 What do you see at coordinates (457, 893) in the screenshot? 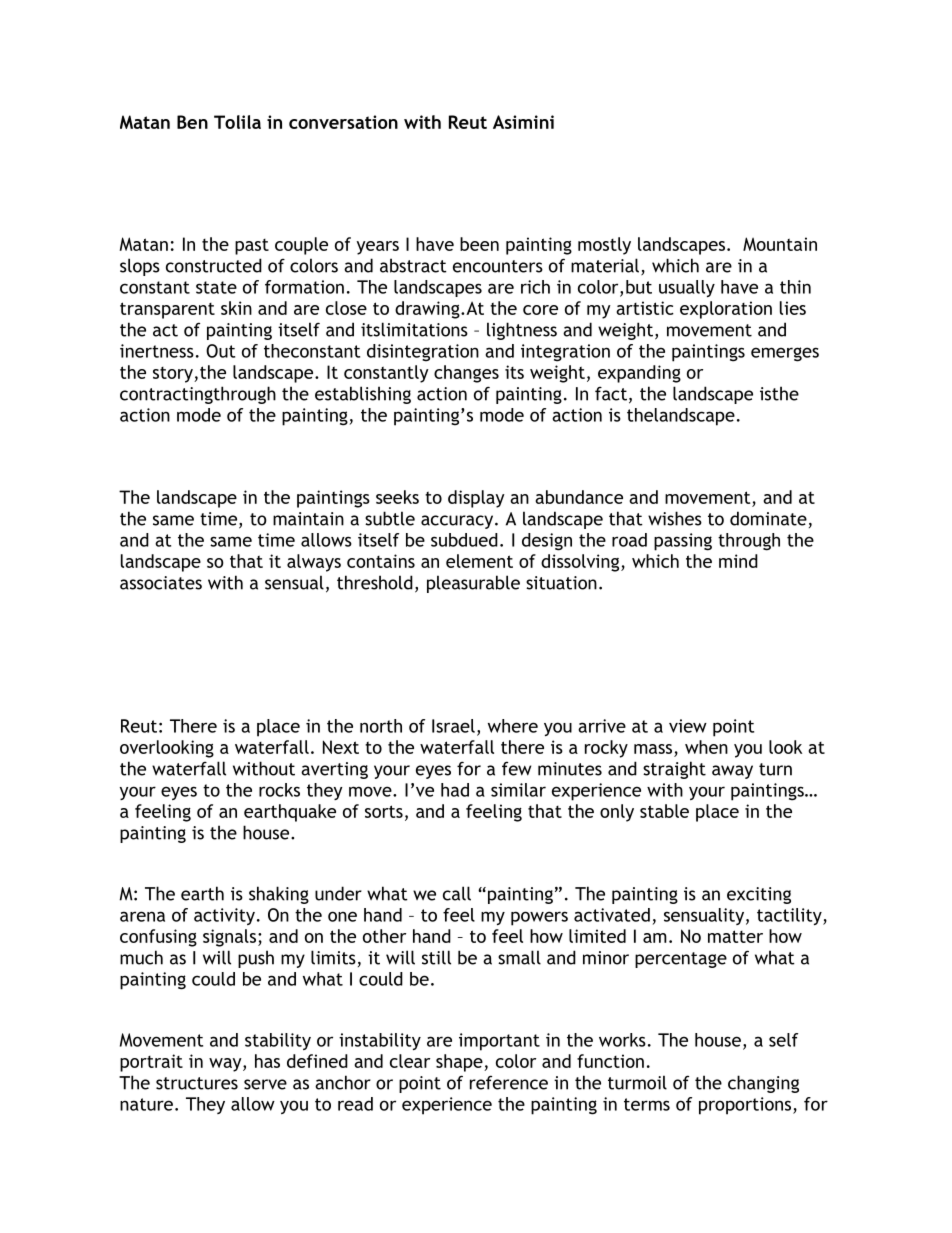
I see `call` at bounding box center [457, 893].
